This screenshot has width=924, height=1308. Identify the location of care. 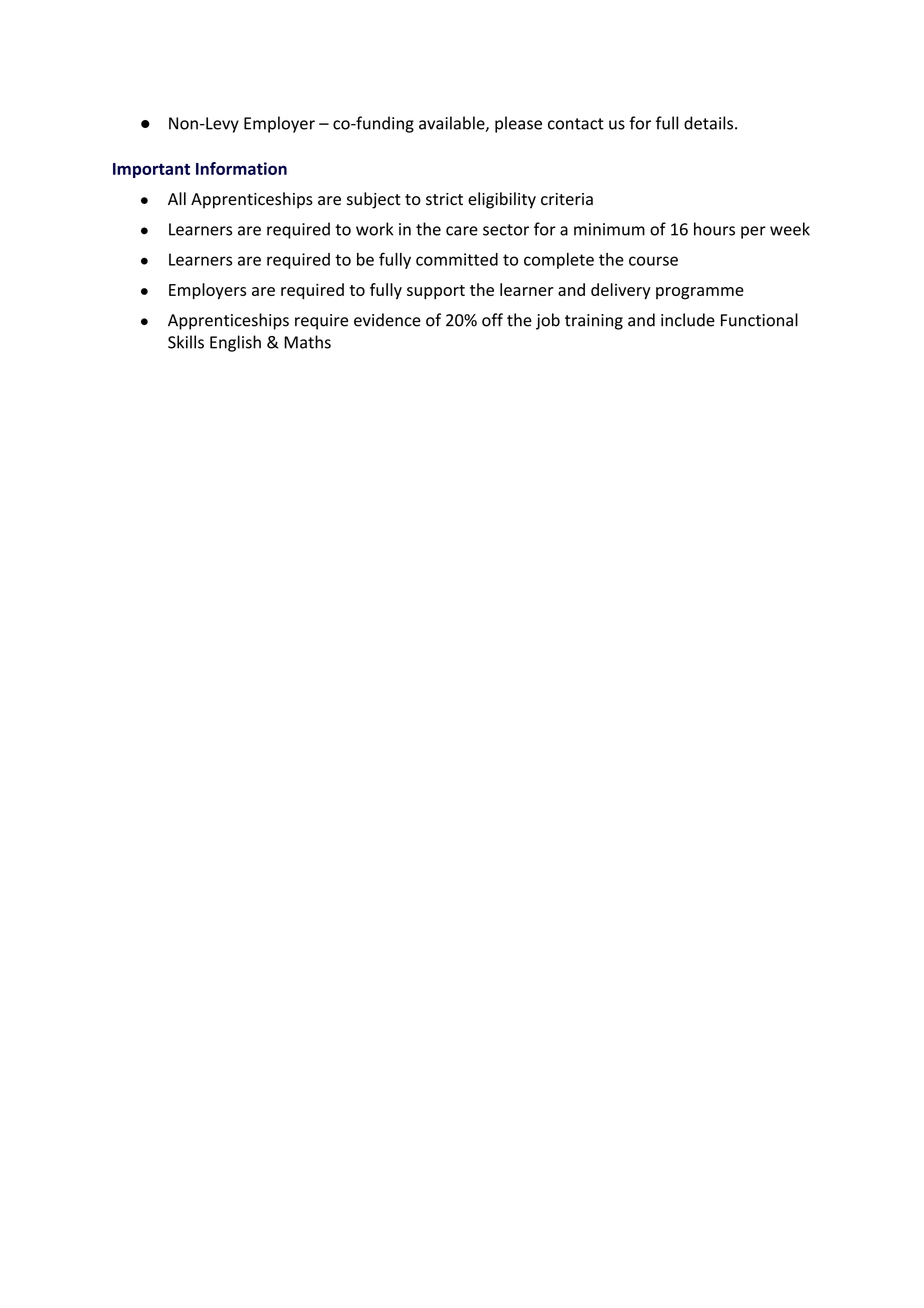
(462, 231).
